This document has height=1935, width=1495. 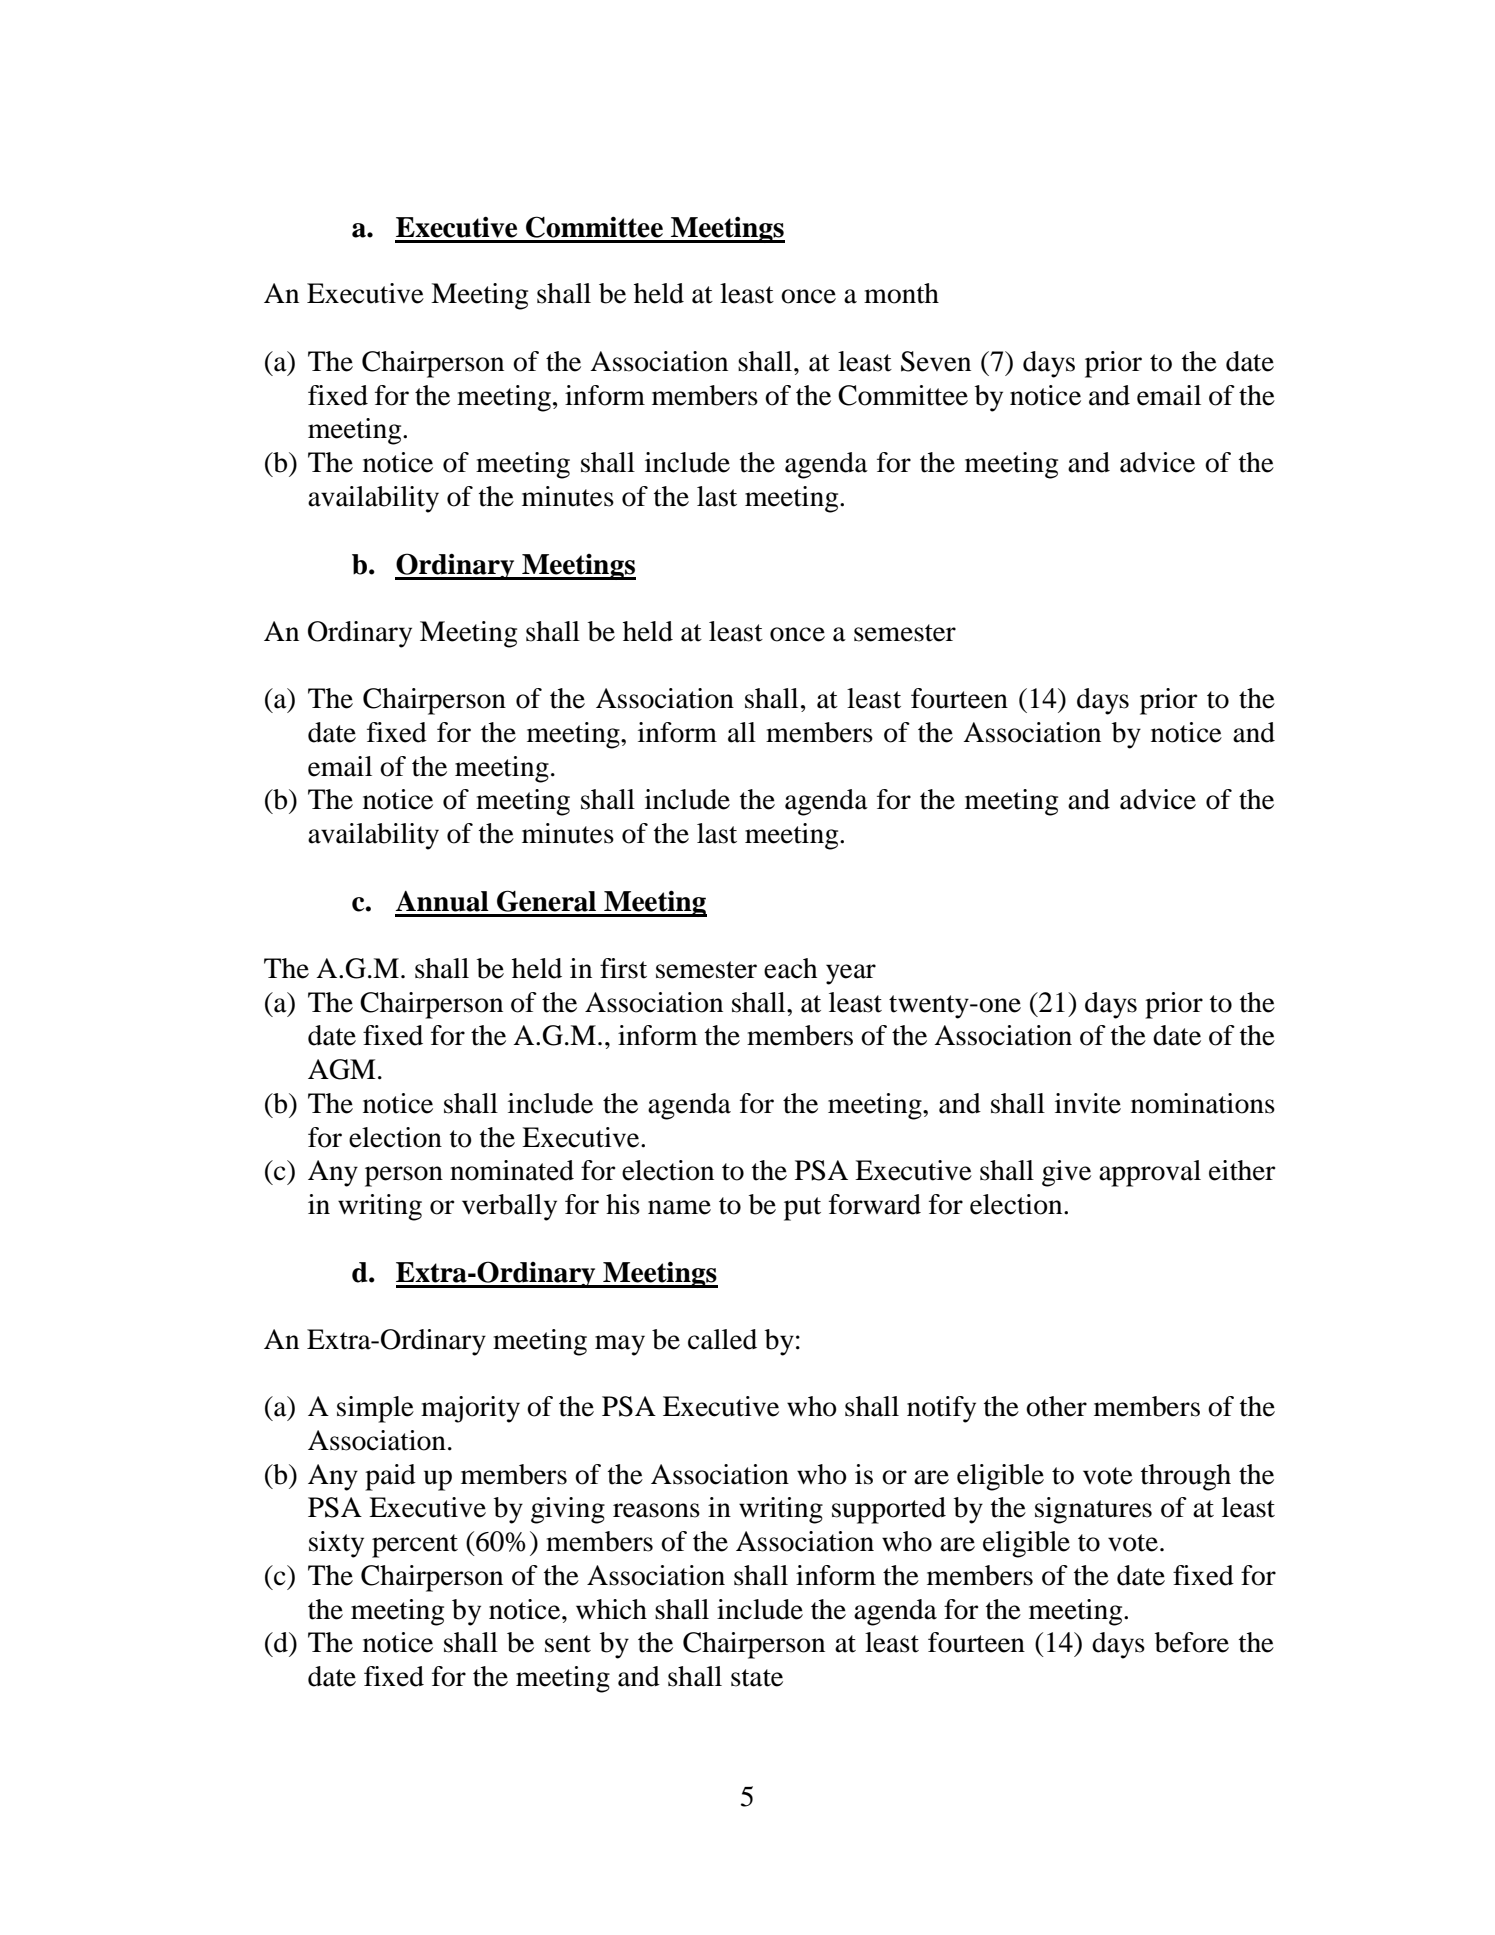 What do you see at coordinates (1203, 1103) in the document?
I see `nominations` at bounding box center [1203, 1103].
